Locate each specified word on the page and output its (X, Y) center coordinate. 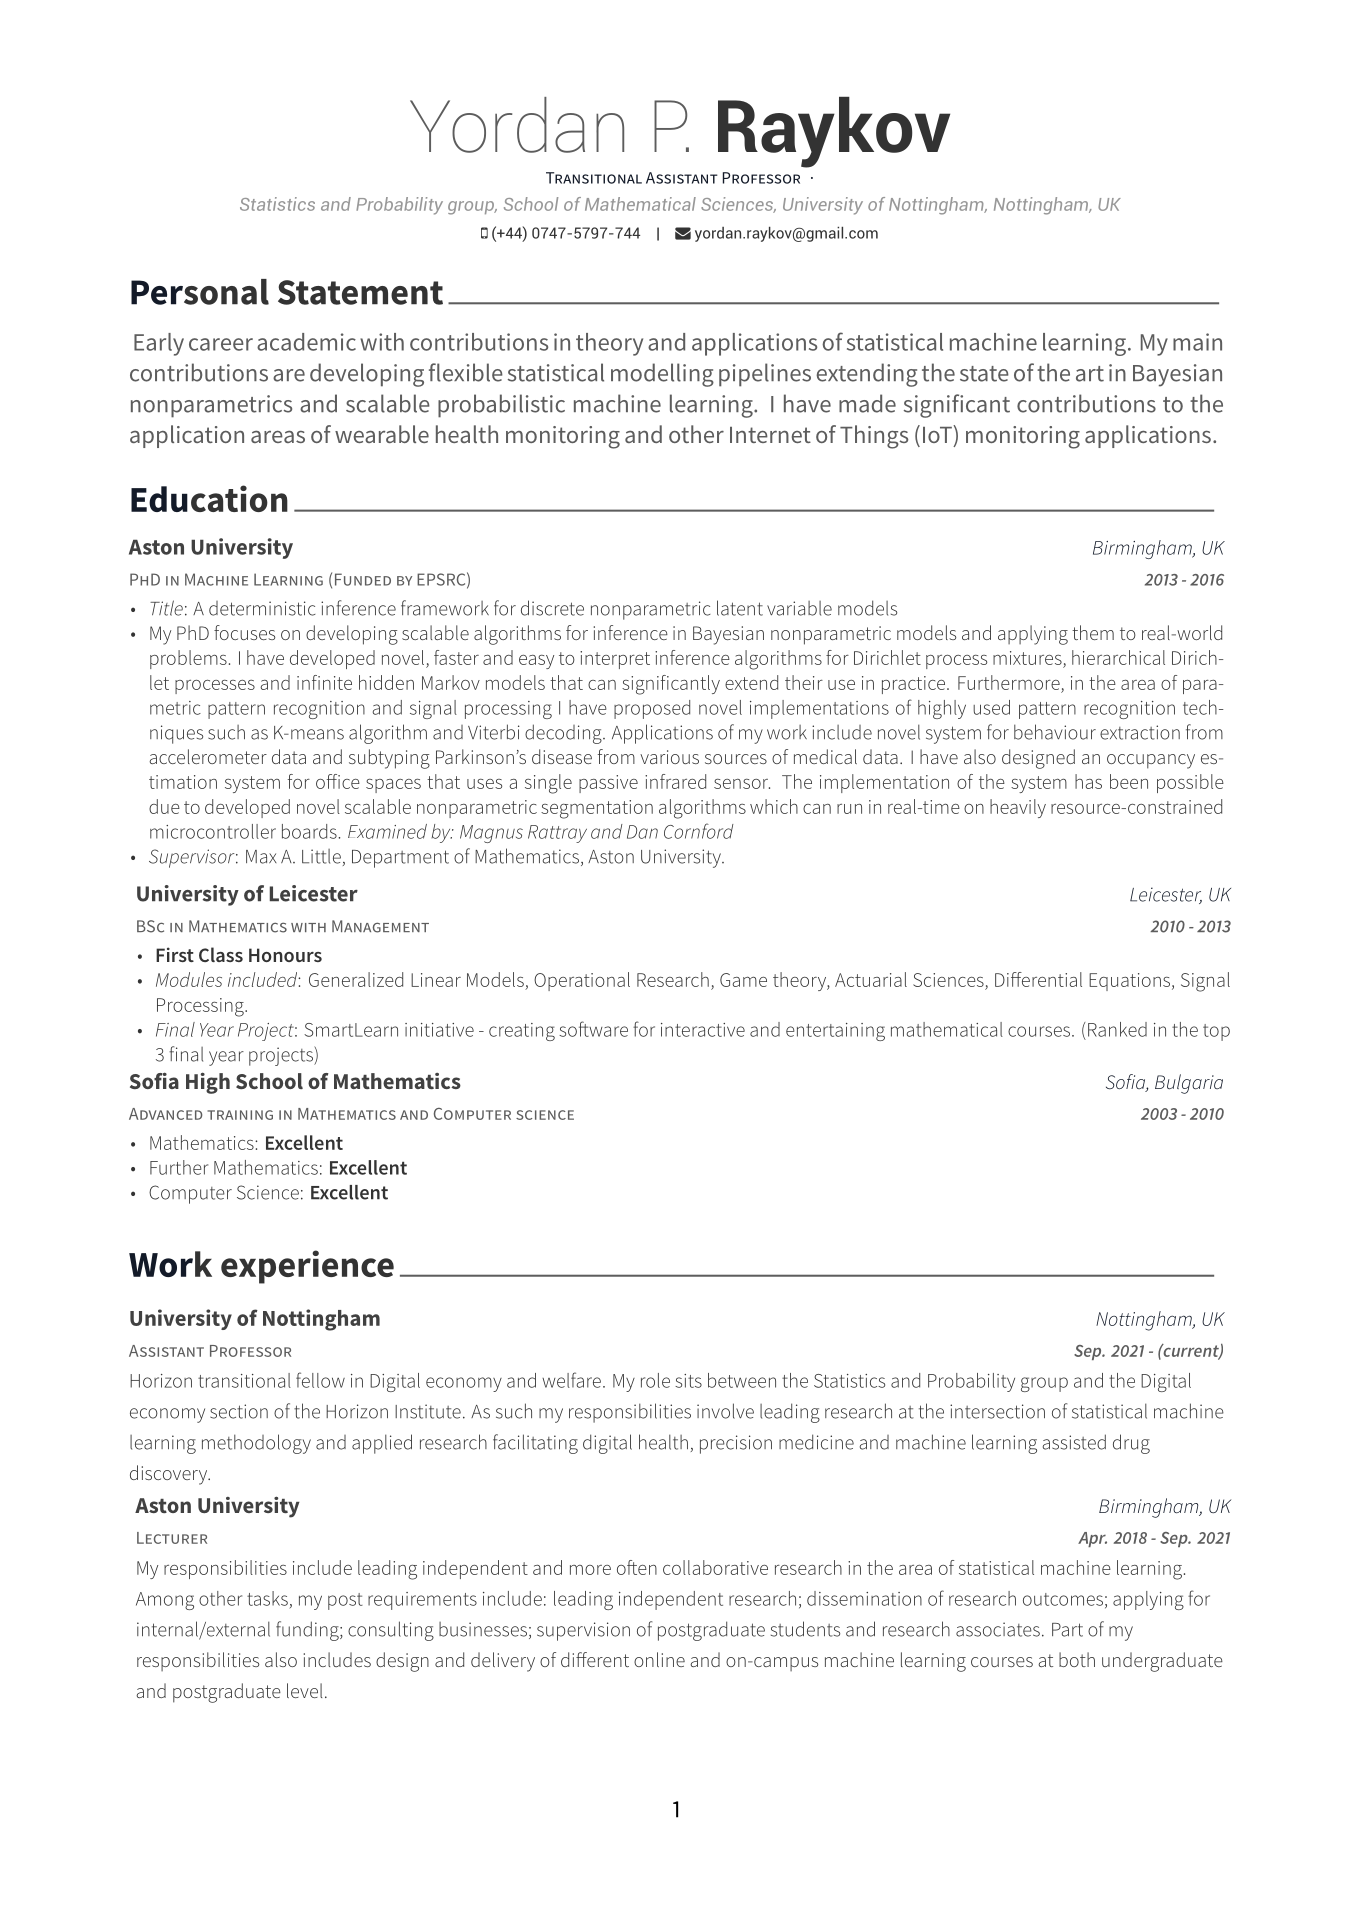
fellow (320, 1380)
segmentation (597, 809)
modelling (662, 375)
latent (740, 608)
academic (306, 342)
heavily (1018, 808)
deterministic (262, 608)
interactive (703, 1030)
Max (261, 857)
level (304, 1690)
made (867, 403)
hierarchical (1118, 657)
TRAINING (240, 1115)
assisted (1074, 1442)
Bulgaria (1189, 1084)
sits (688, 1381)
